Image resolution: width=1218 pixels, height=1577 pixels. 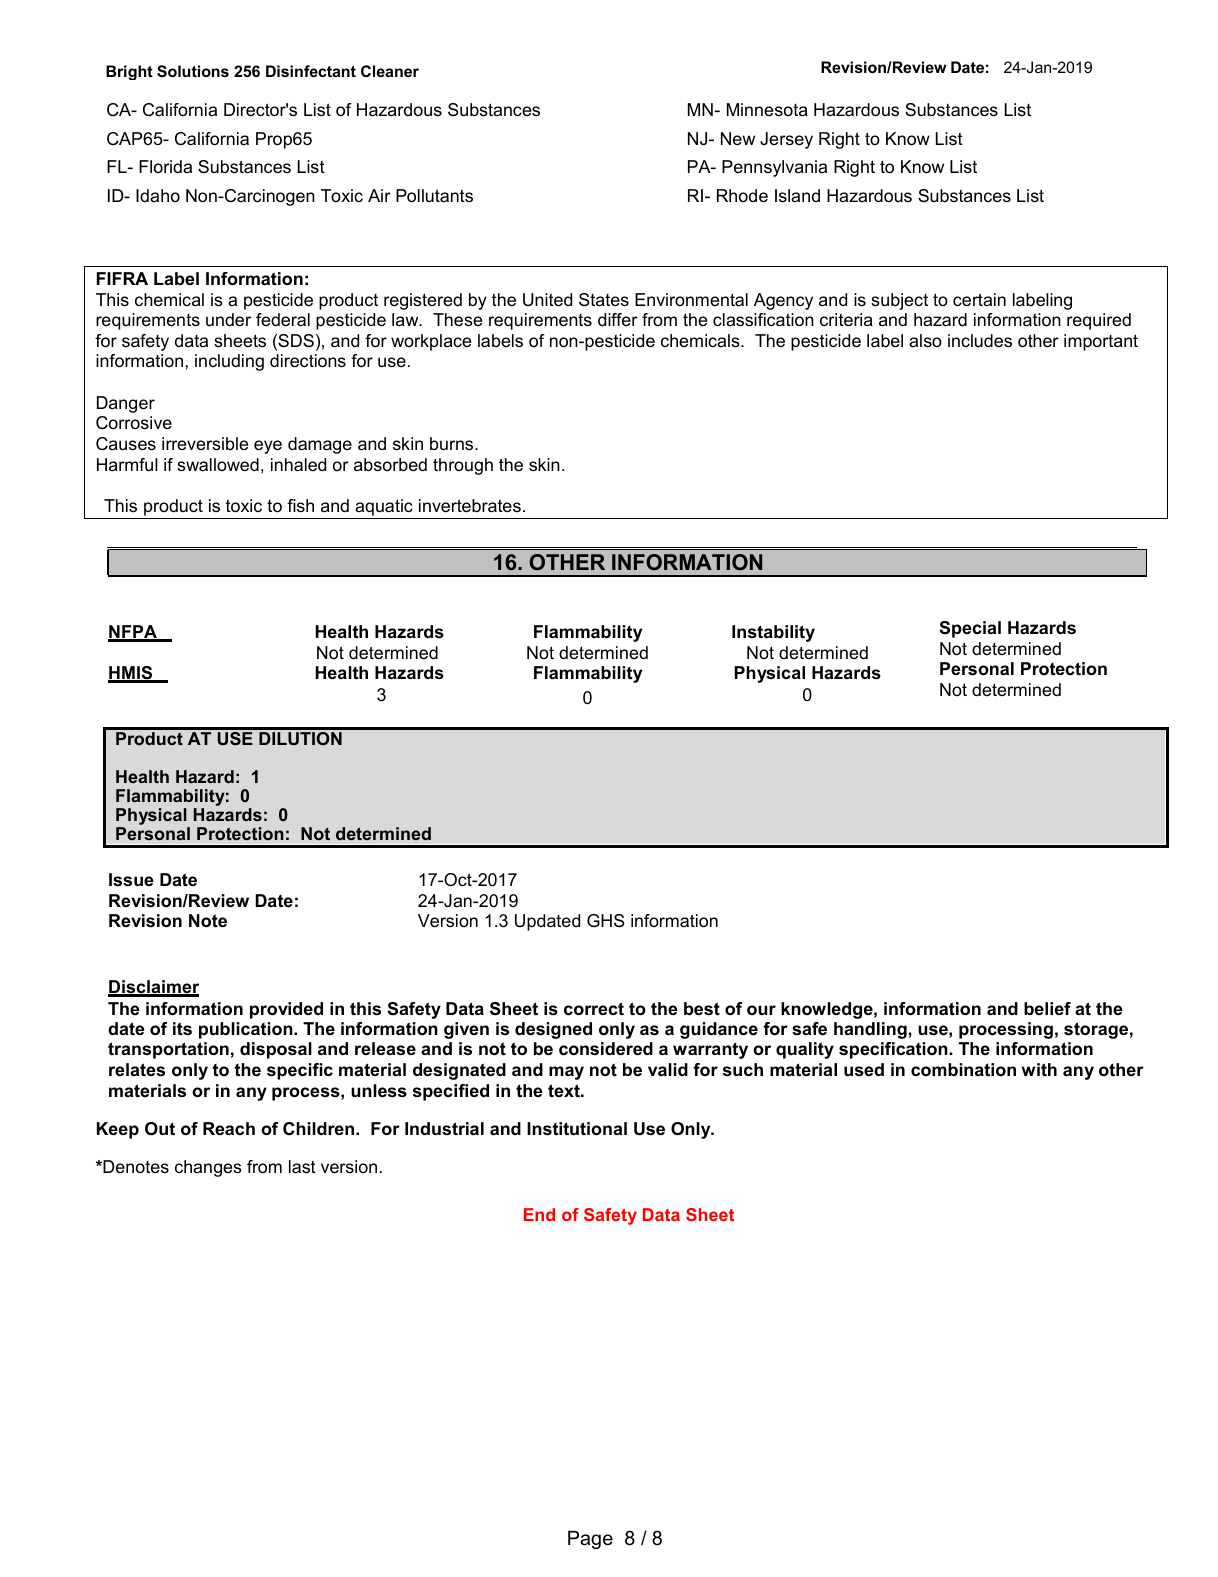 I want to click on with, so click(x=1039, y=1069).
